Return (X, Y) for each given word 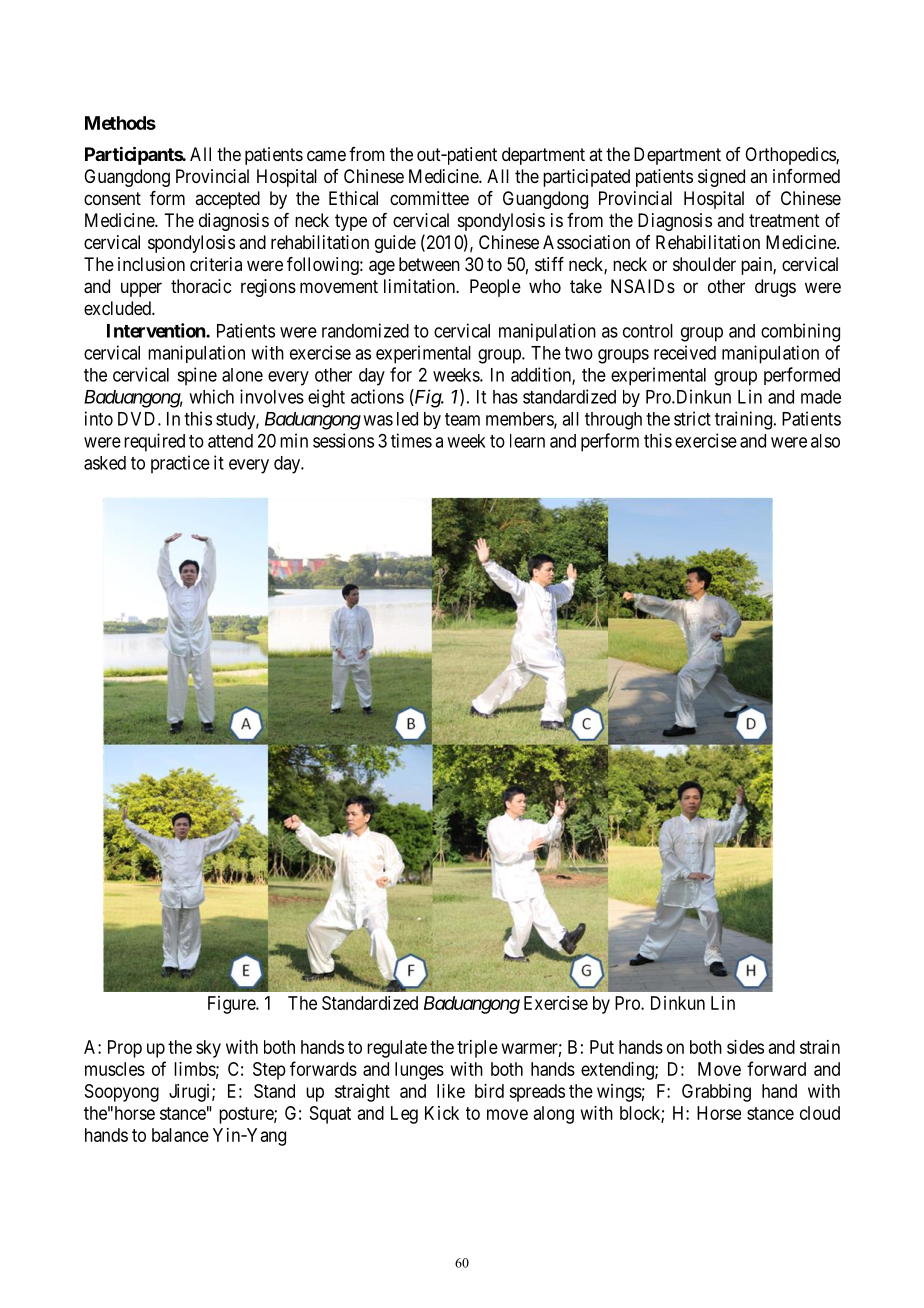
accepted (227, 200)
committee (429, 198)
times (411, 440)
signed (721, 178)
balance (180, 1135)
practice (180, 464)
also (825, 441)
